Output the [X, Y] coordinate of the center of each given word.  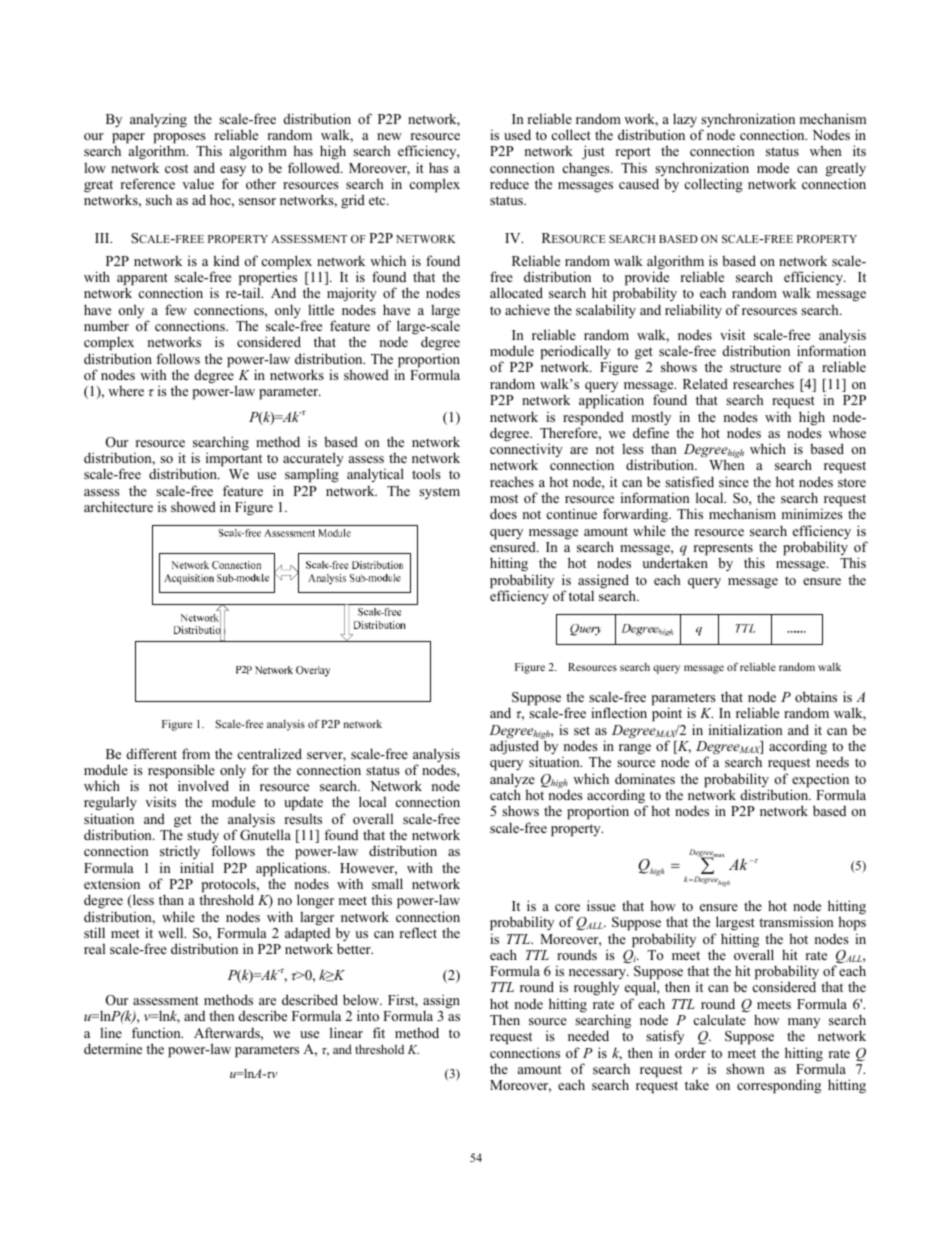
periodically [576, 353]
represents [723, 550]
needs [832, 761]
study [203, 837]
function [157, 1032]
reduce [509, 183]
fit [379, 1032]
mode [773, 167]
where [126, 391]
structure [755, 367]
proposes [180, 139]
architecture [118, 506]
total [581, 595]
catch [505, 794]
